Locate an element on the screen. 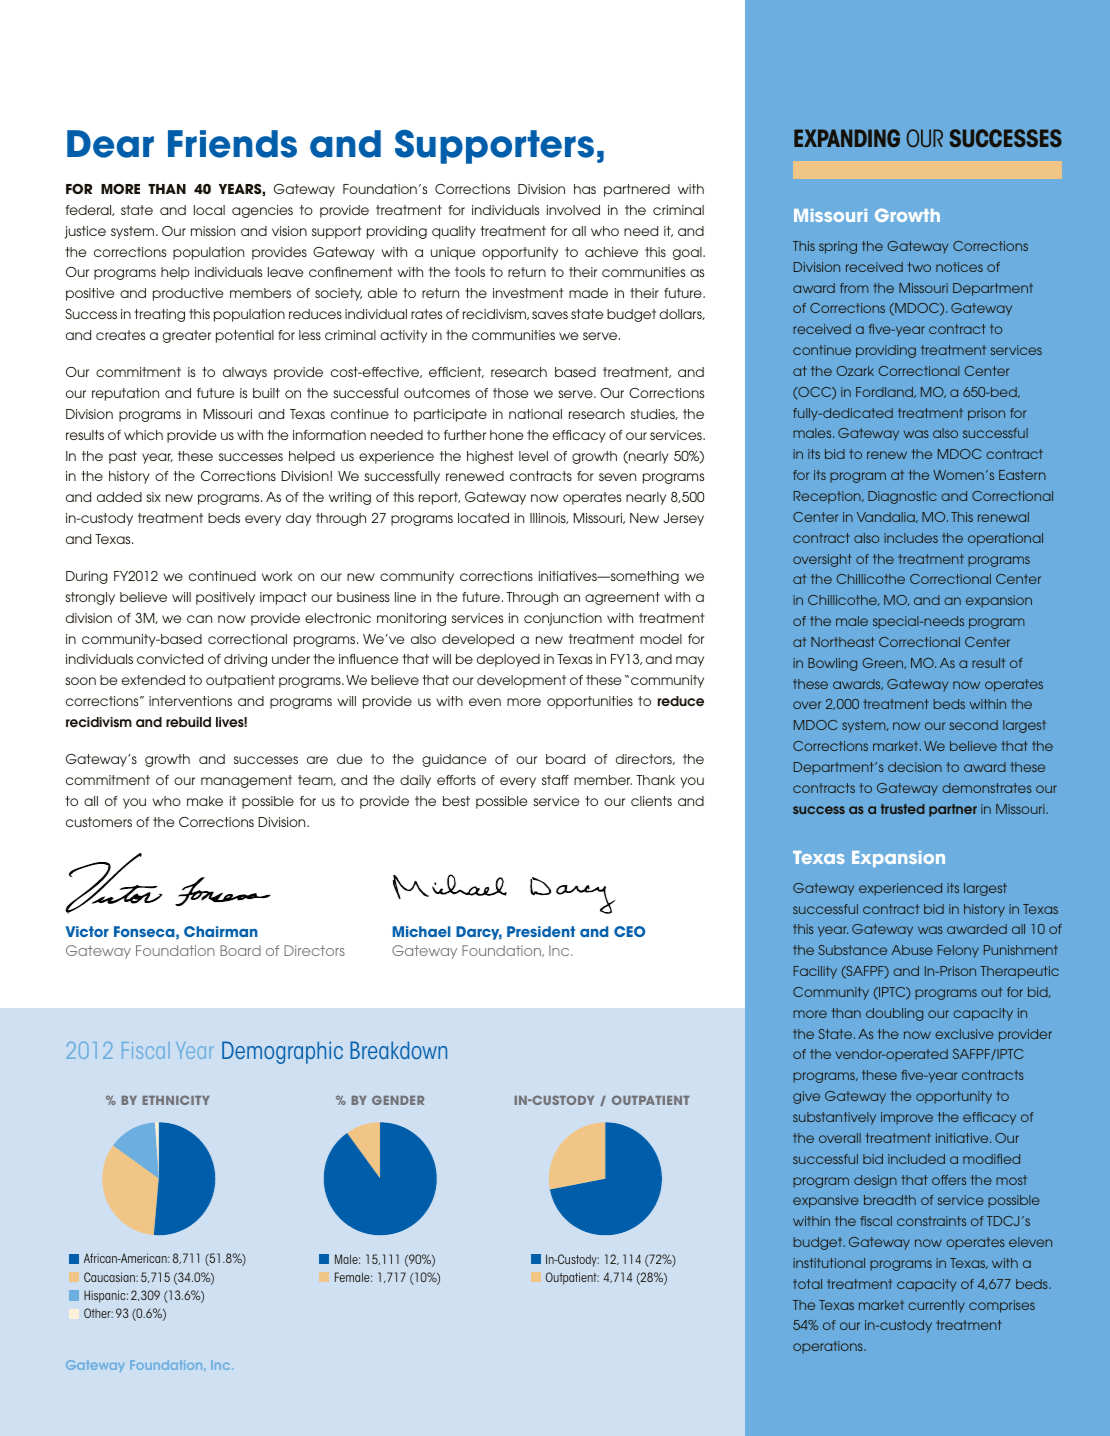  decision is located at coordinates (915, 767).
